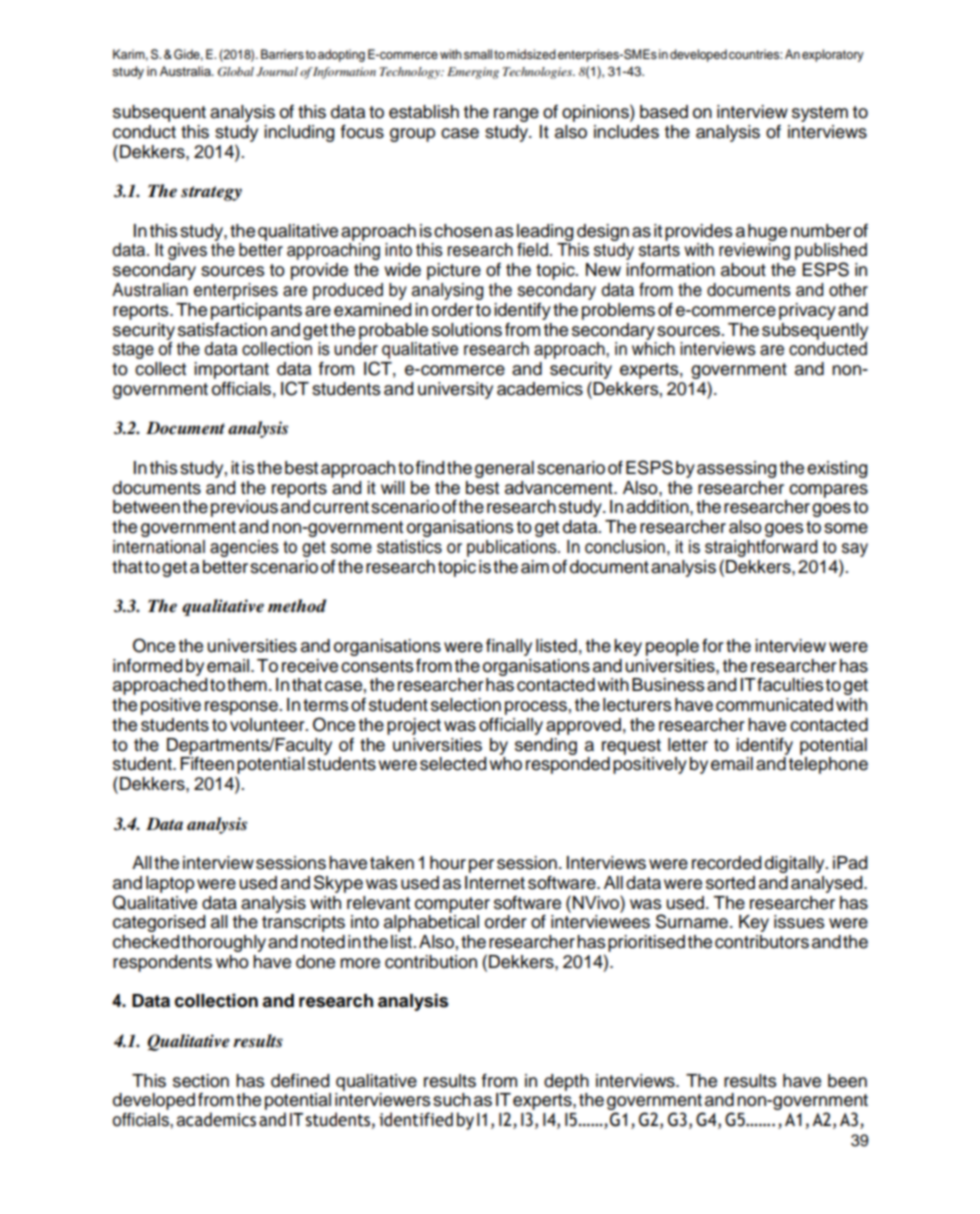 The image size is (980, 1214). Describe the element at coordinates (566, 1082) in the screenshot. I see `depth` at that location.
